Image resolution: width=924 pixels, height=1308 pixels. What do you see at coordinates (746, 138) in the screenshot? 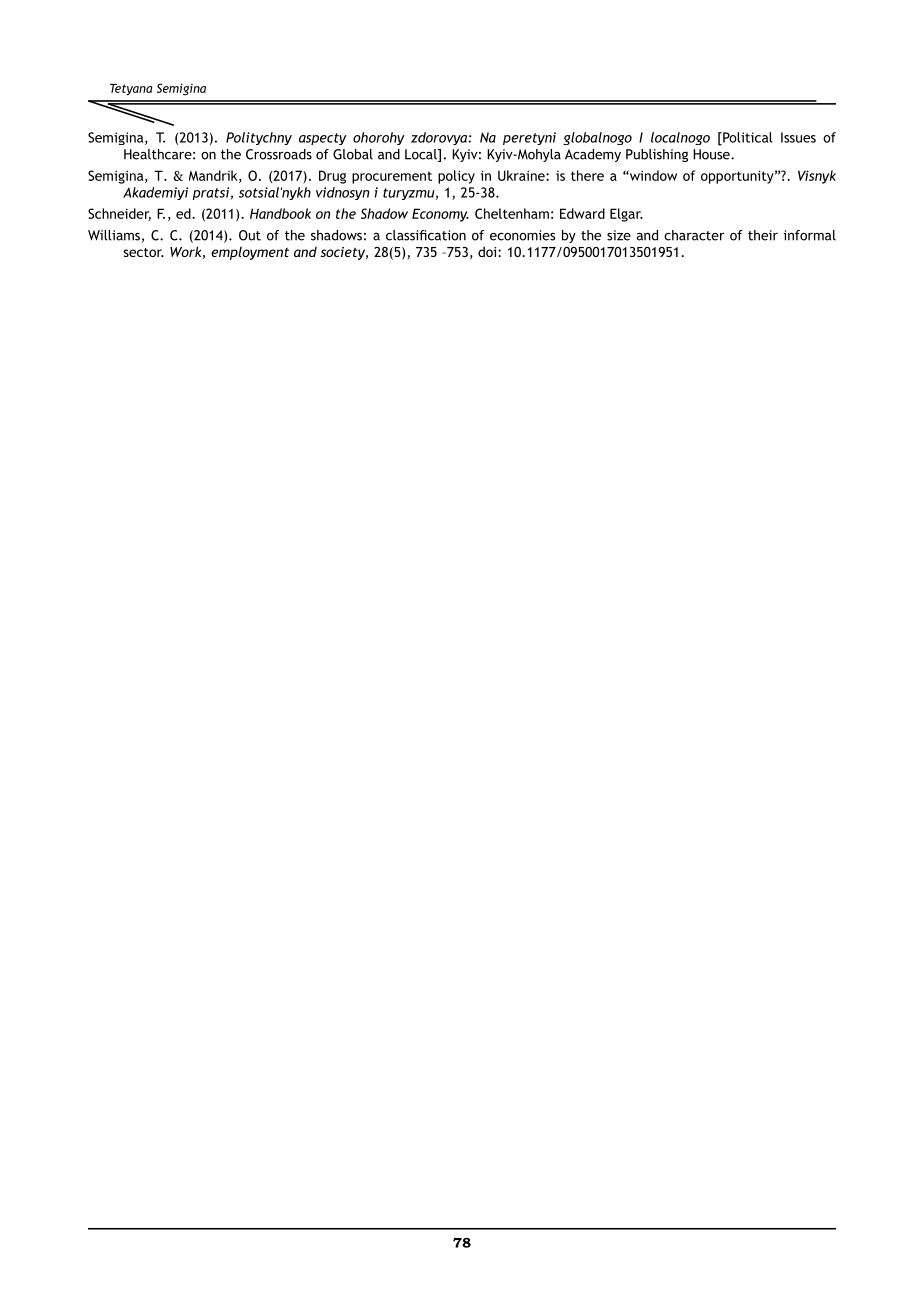
I see `Political` at bounding box center [746, 138].
